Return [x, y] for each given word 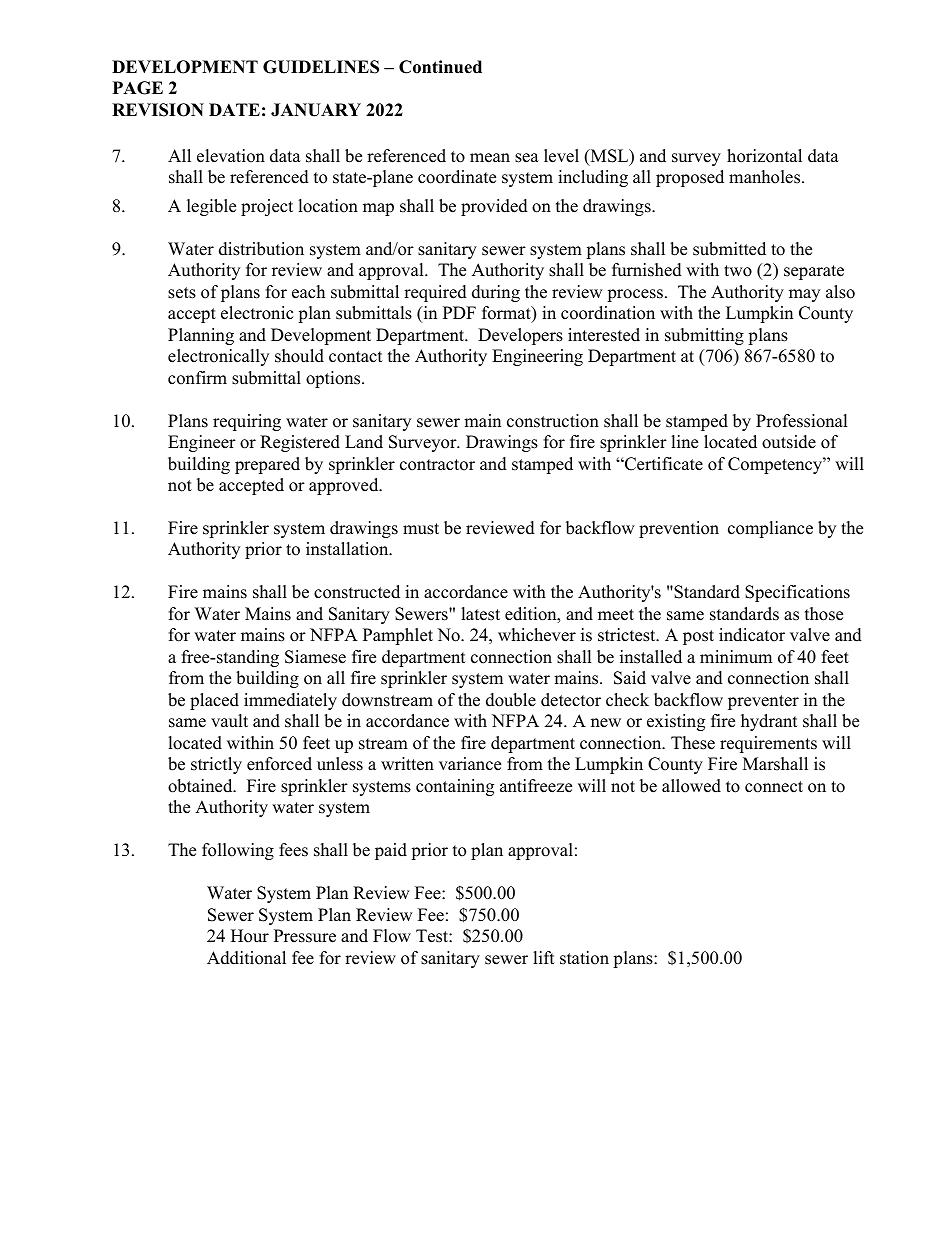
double [511, 700]
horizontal [764, 156]
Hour [250, 936]
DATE [234, 109]
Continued [440, 67]
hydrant [769, 722]
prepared [267, 465]
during [496, 293]
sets [182, 293]
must [421, 529]
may [804, 295]
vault [229, 721]
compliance [770, 529]
